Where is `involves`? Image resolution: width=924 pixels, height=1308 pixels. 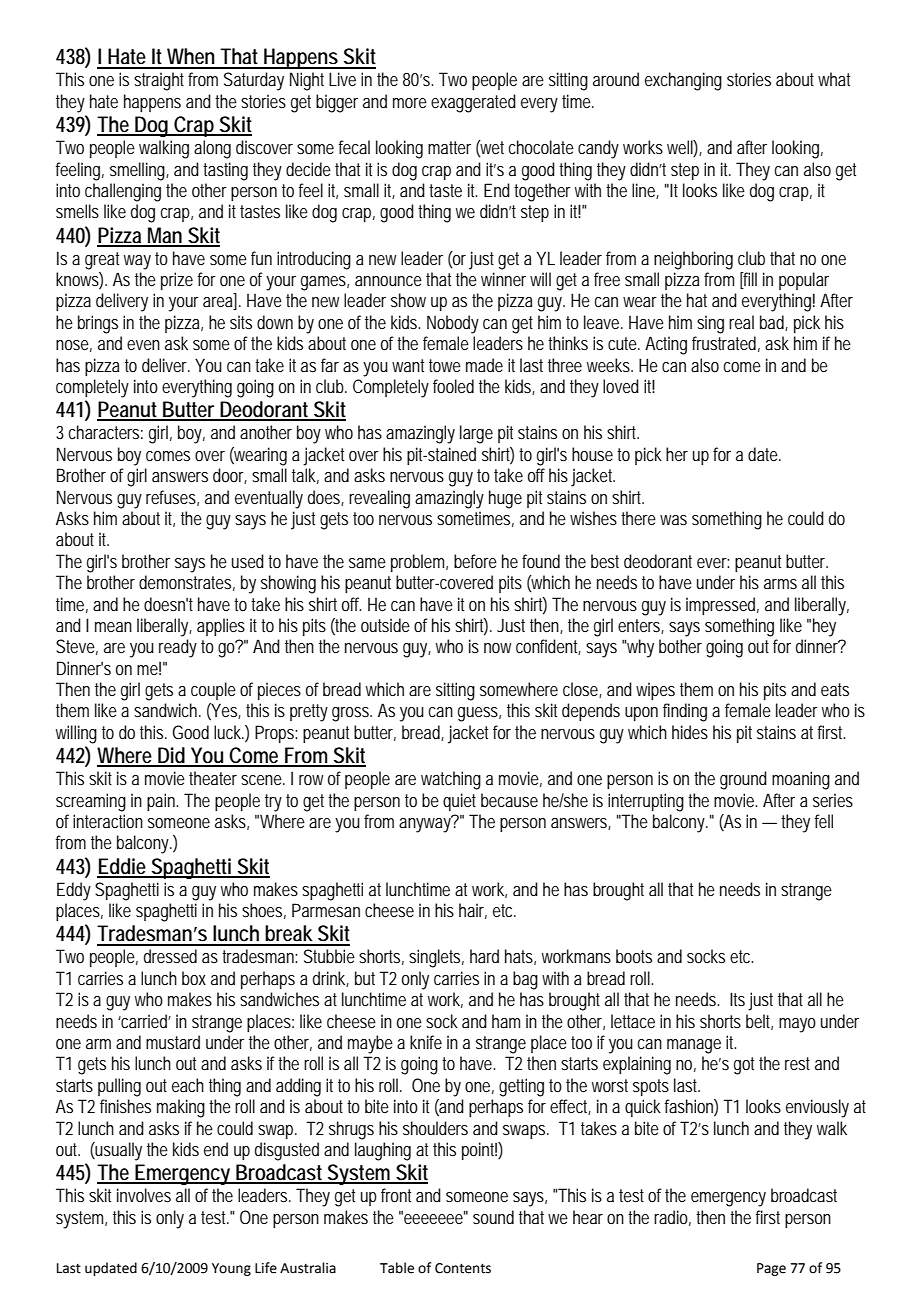 involves is located at coordinates (144, 1195).
